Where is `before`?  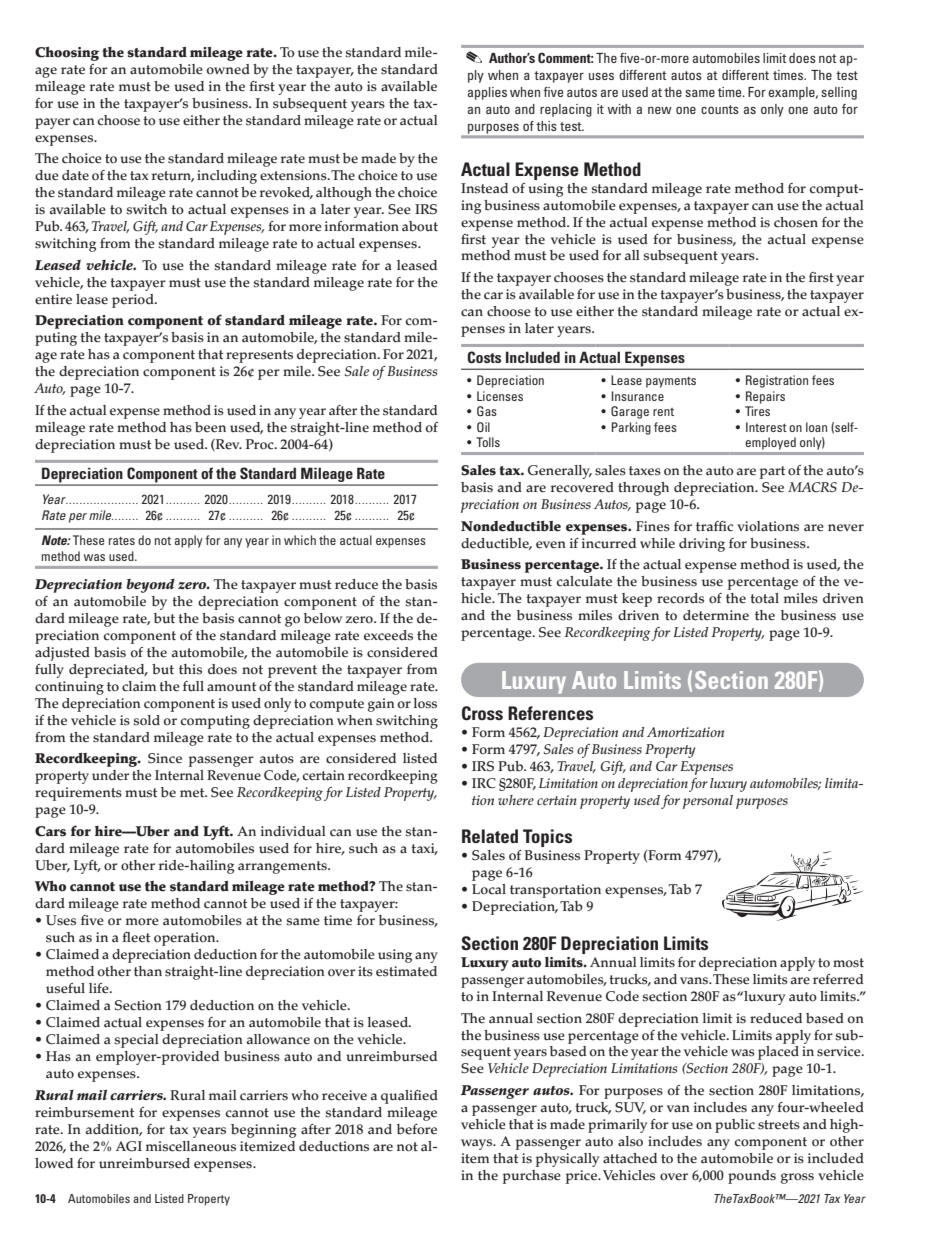
before is located at coordinates (417, 1129).
